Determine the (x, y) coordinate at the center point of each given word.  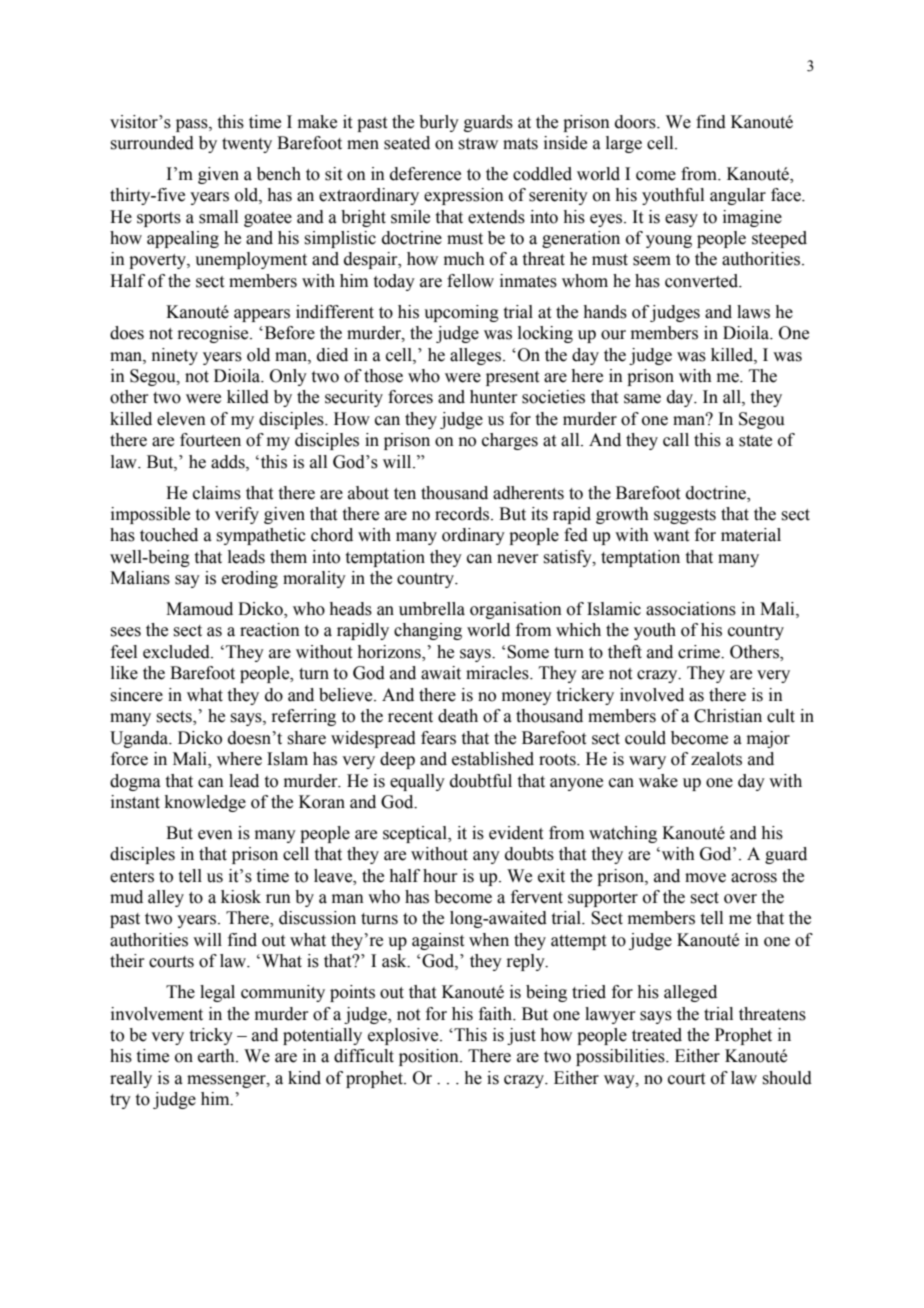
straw (478, 144)
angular (738, 196)
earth (217, 1056)
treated (657, 1035)
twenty (247, 145)
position (430, 1057)
